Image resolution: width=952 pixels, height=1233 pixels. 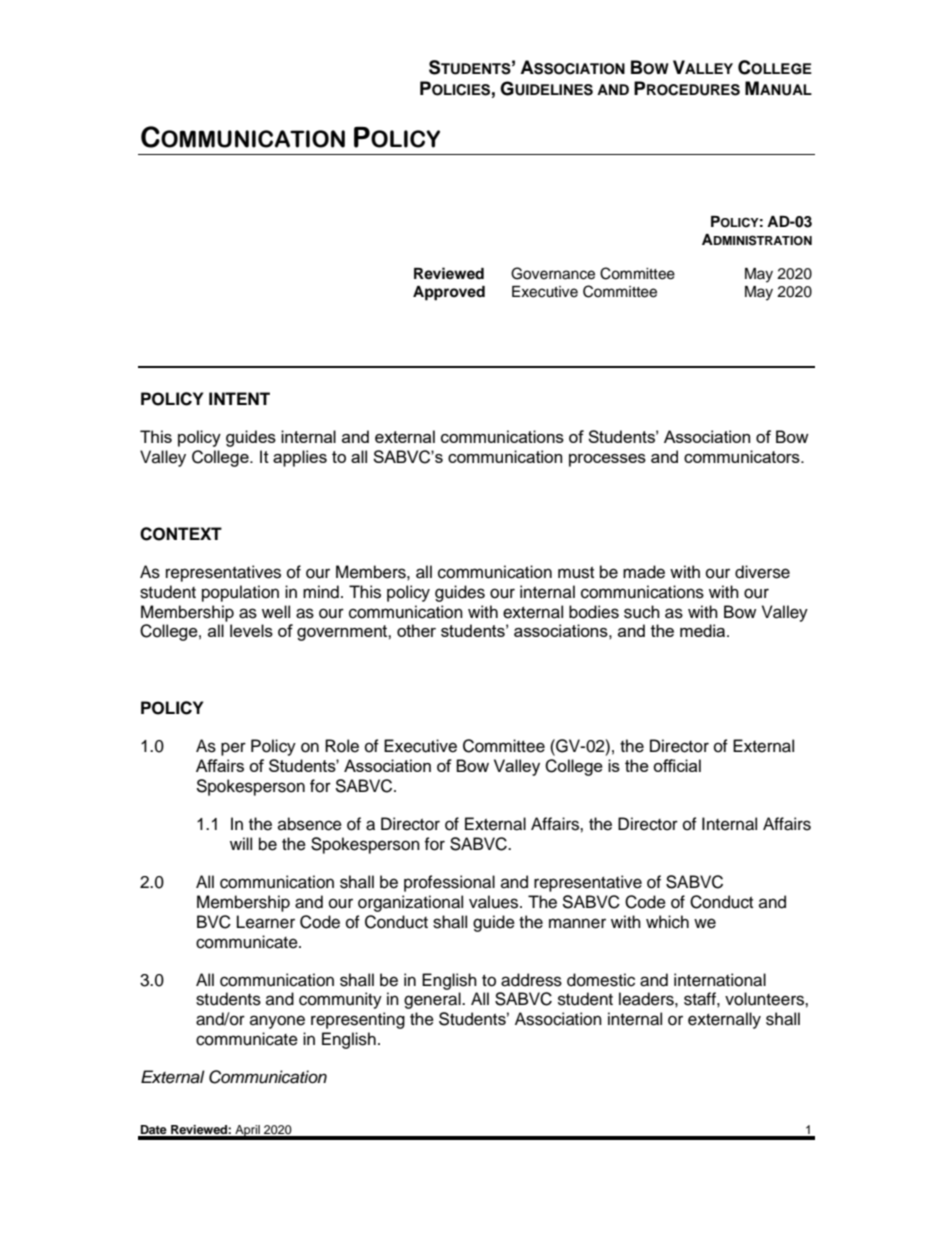 What do you see at coordinates (553, 273) in the document?
I see `Governance` at bounding box center [553, 273].
